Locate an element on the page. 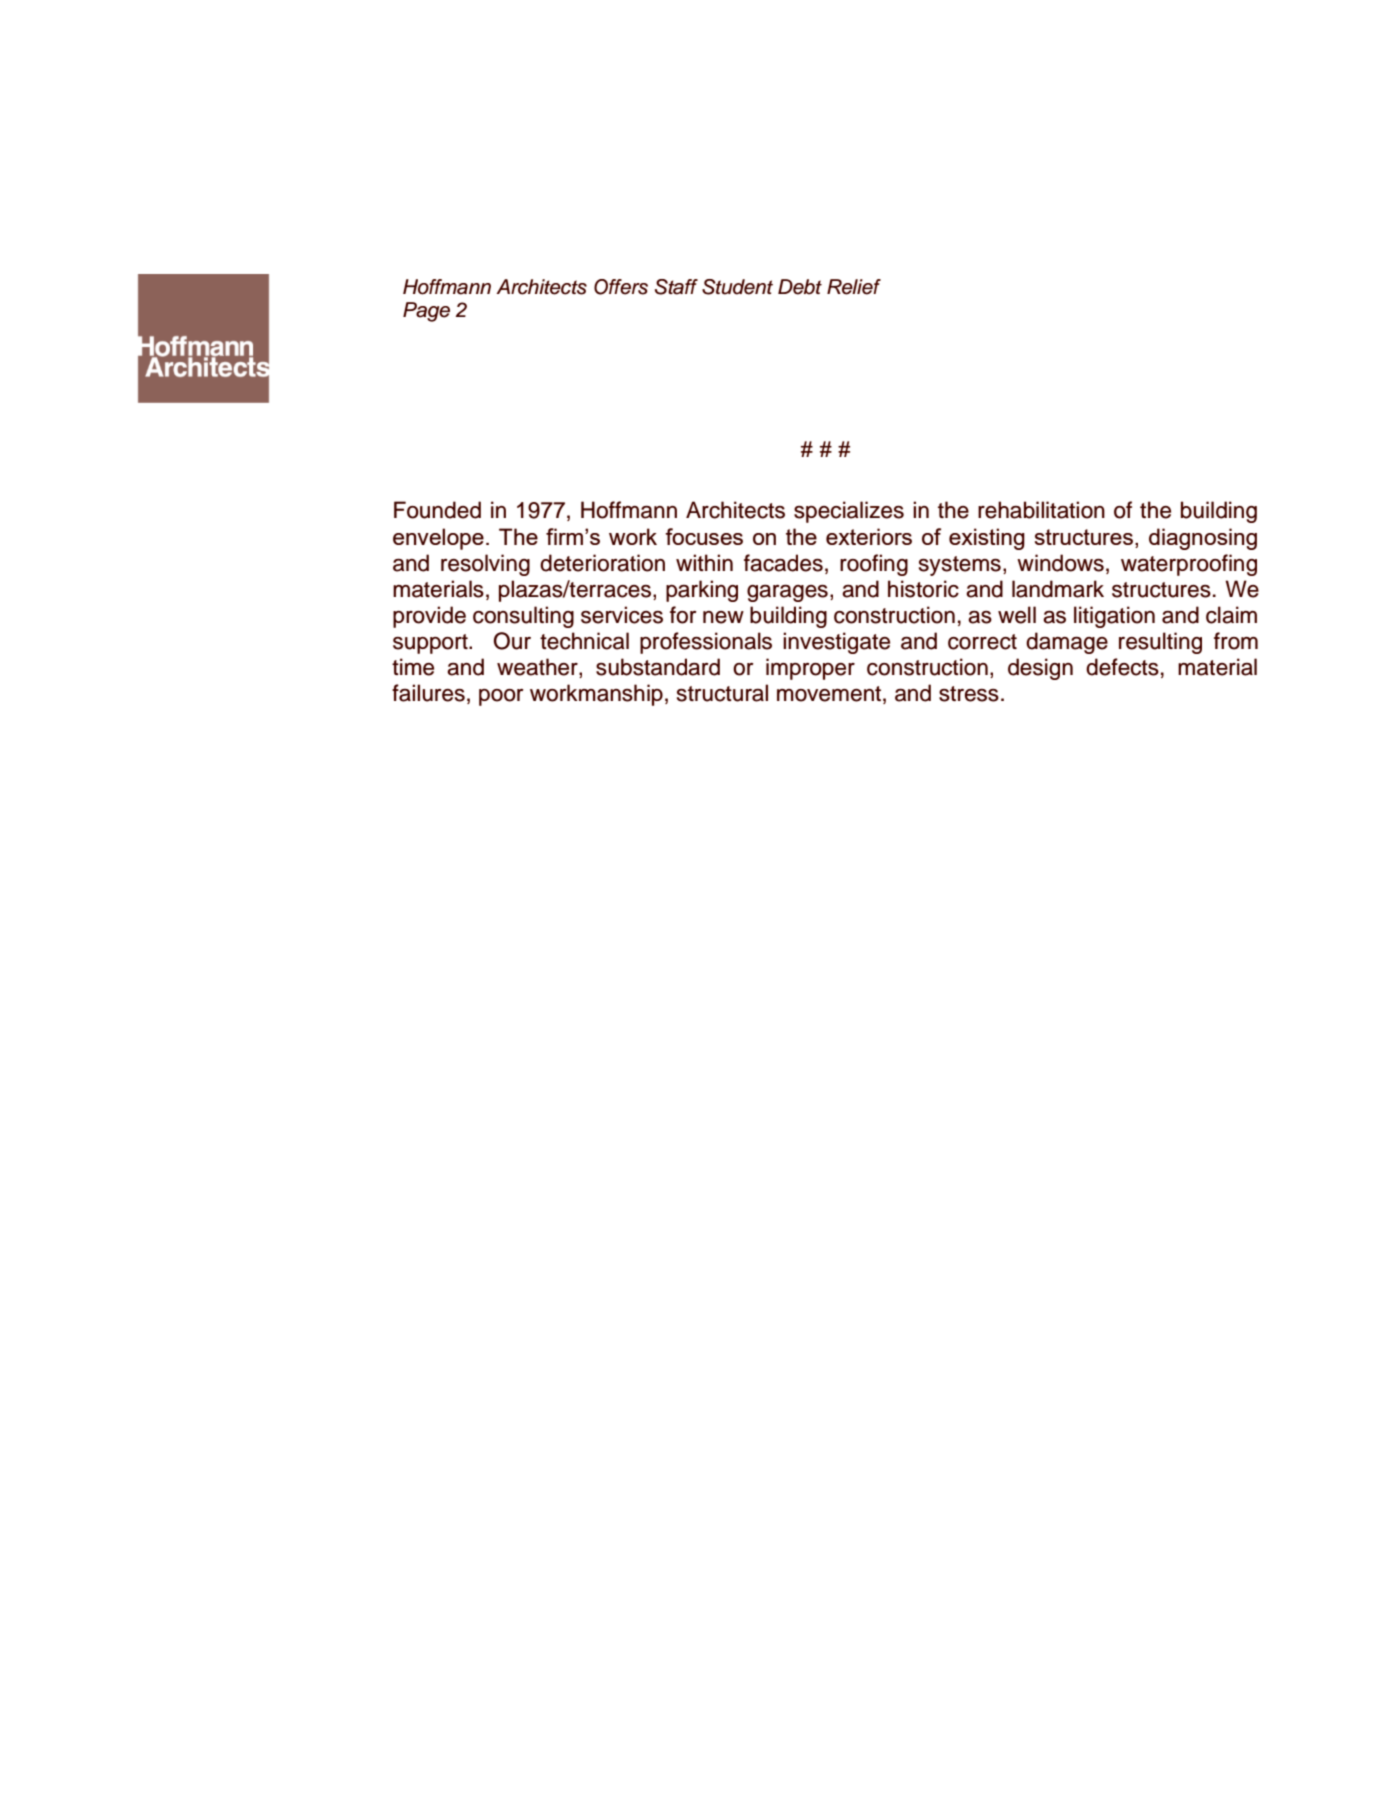 This image has height=1799, width=1390. Page is located at coordinates (426, 312).
